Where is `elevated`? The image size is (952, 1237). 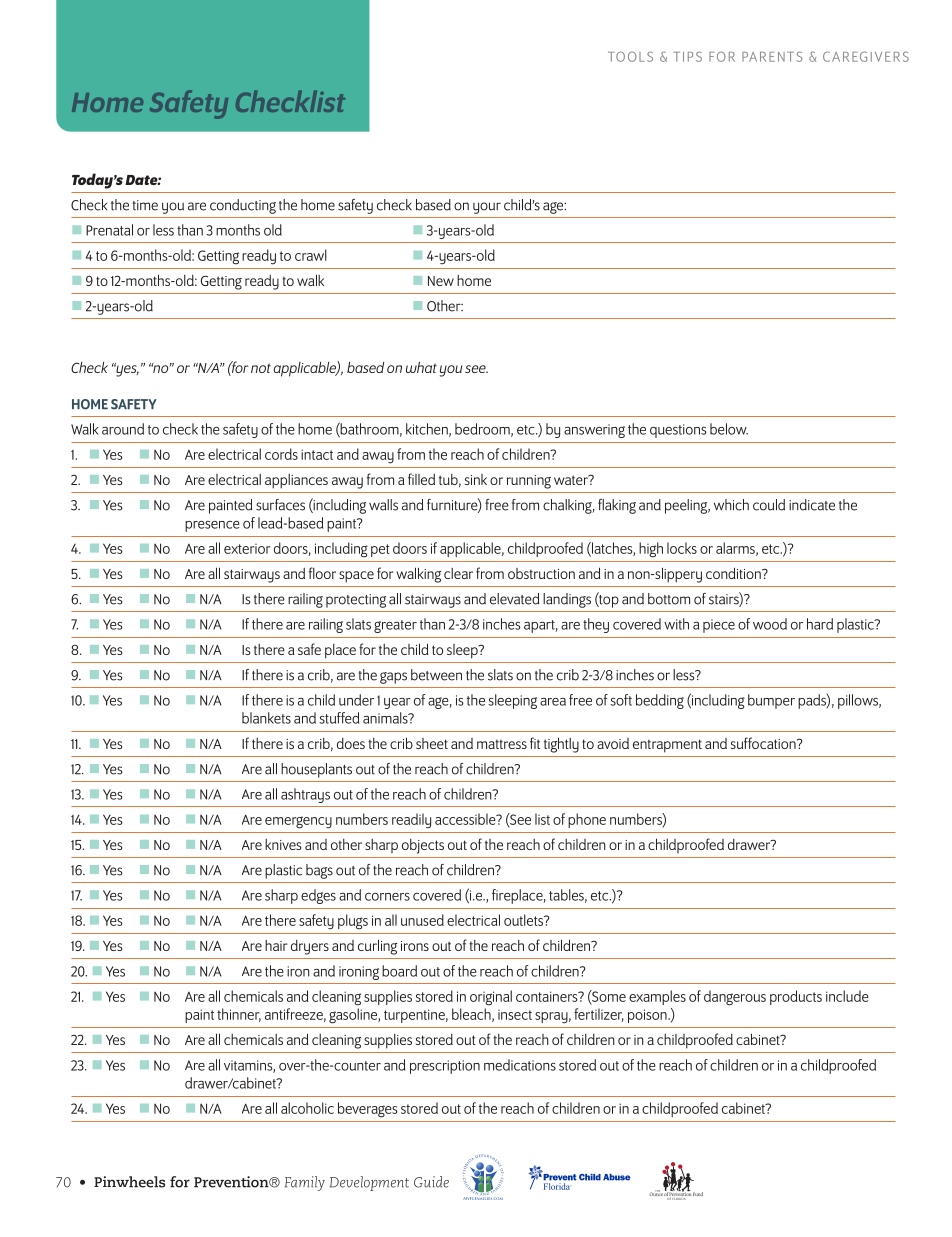 elevated is located at coordinates (514, 599).
